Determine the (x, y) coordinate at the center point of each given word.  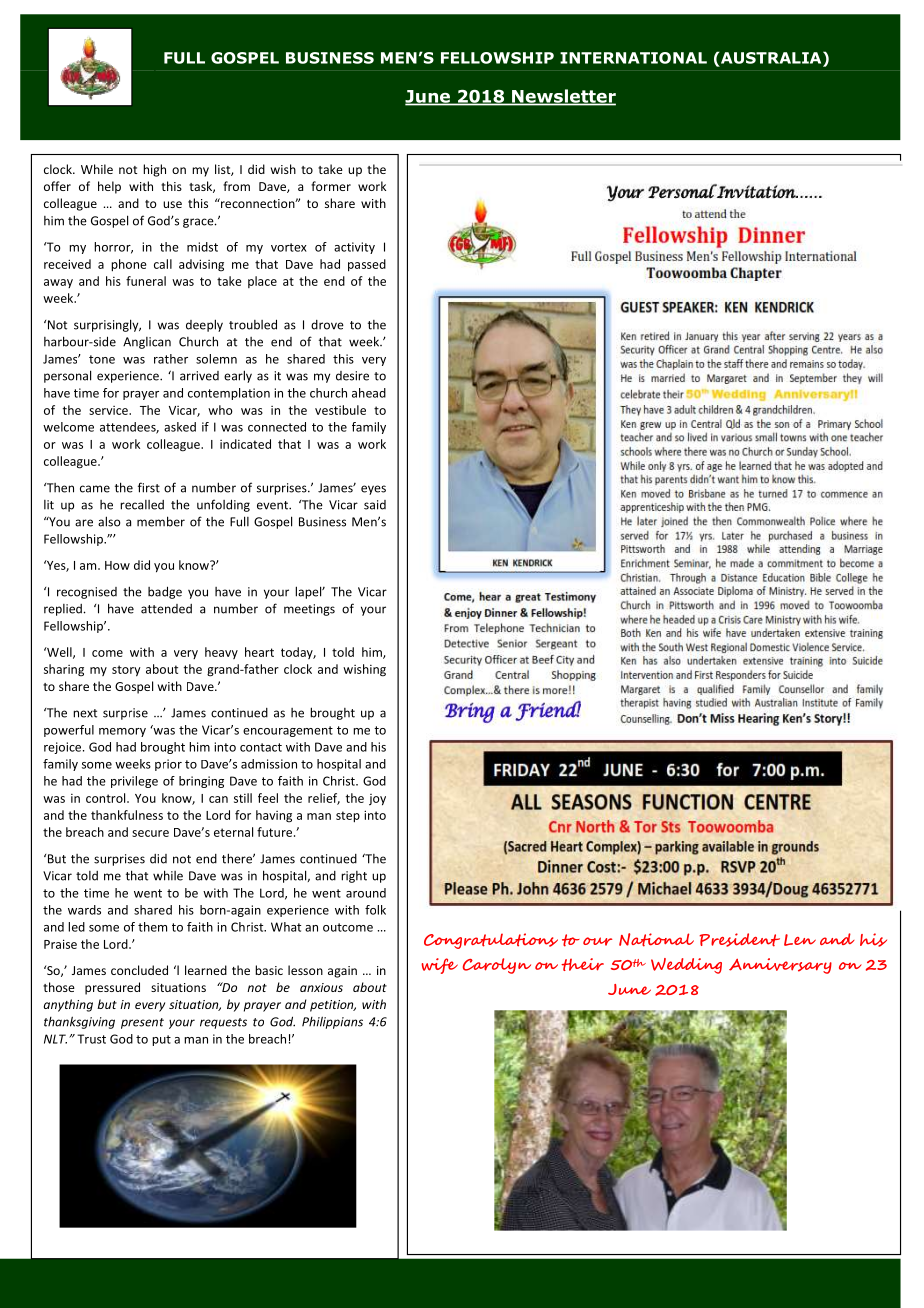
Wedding (686, 966)
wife (439, 966)
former (331, 186)
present (142, 1023)
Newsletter (563, 97)
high (154, 170)
